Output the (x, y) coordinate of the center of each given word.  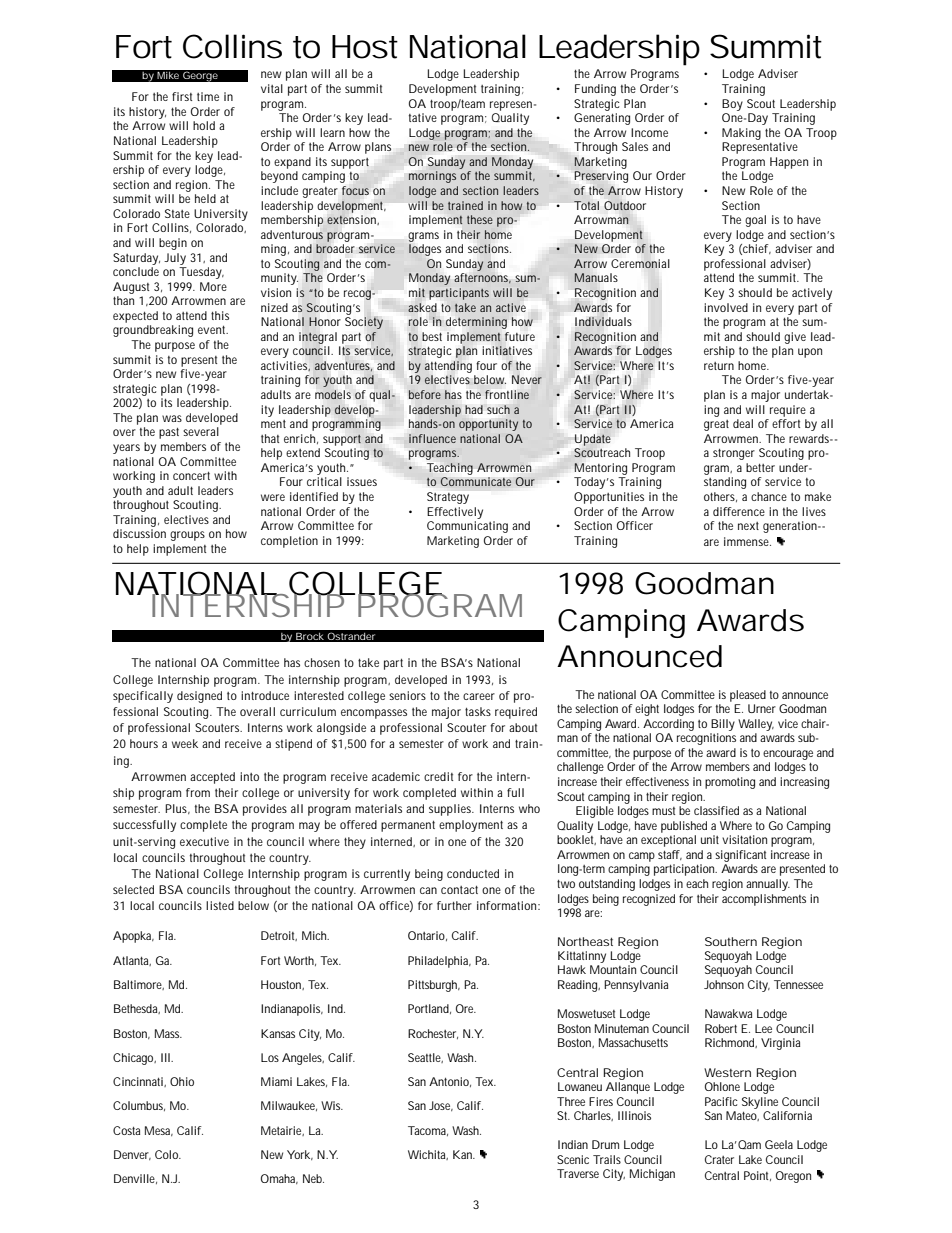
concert (191, 476)
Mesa (159, 1131)
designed (199, 697)
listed (220, 905)
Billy (723, 725)
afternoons (482, 278)
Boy (732, 105)
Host (365, 47)
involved (726, 307)
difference (739, 511)
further (454, 905)
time (208, 96)
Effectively (455, 513)
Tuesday (201, 273)
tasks (478, 711)
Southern (731, 941)
